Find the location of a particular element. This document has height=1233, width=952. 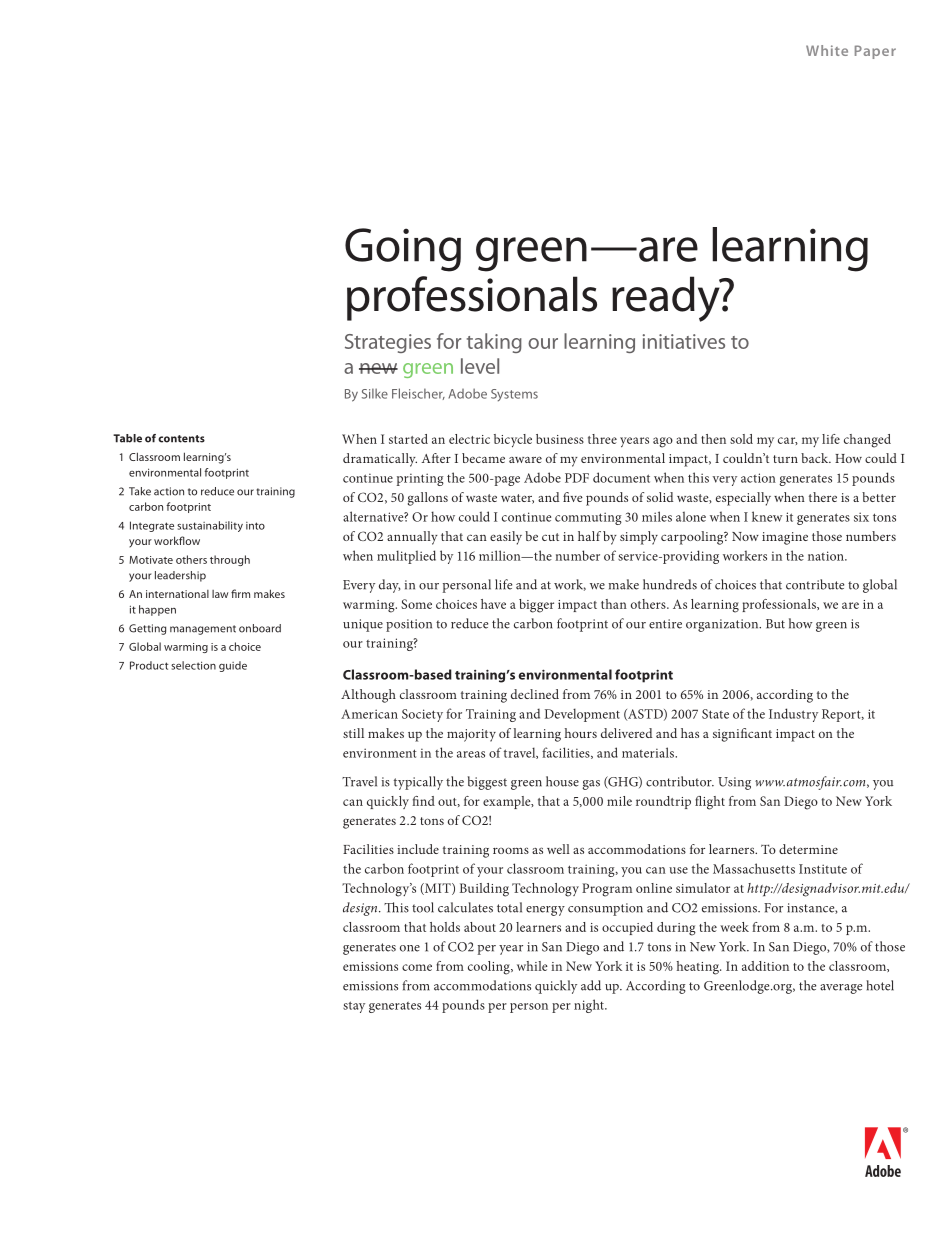

while is located at coordinates (532, 966).
